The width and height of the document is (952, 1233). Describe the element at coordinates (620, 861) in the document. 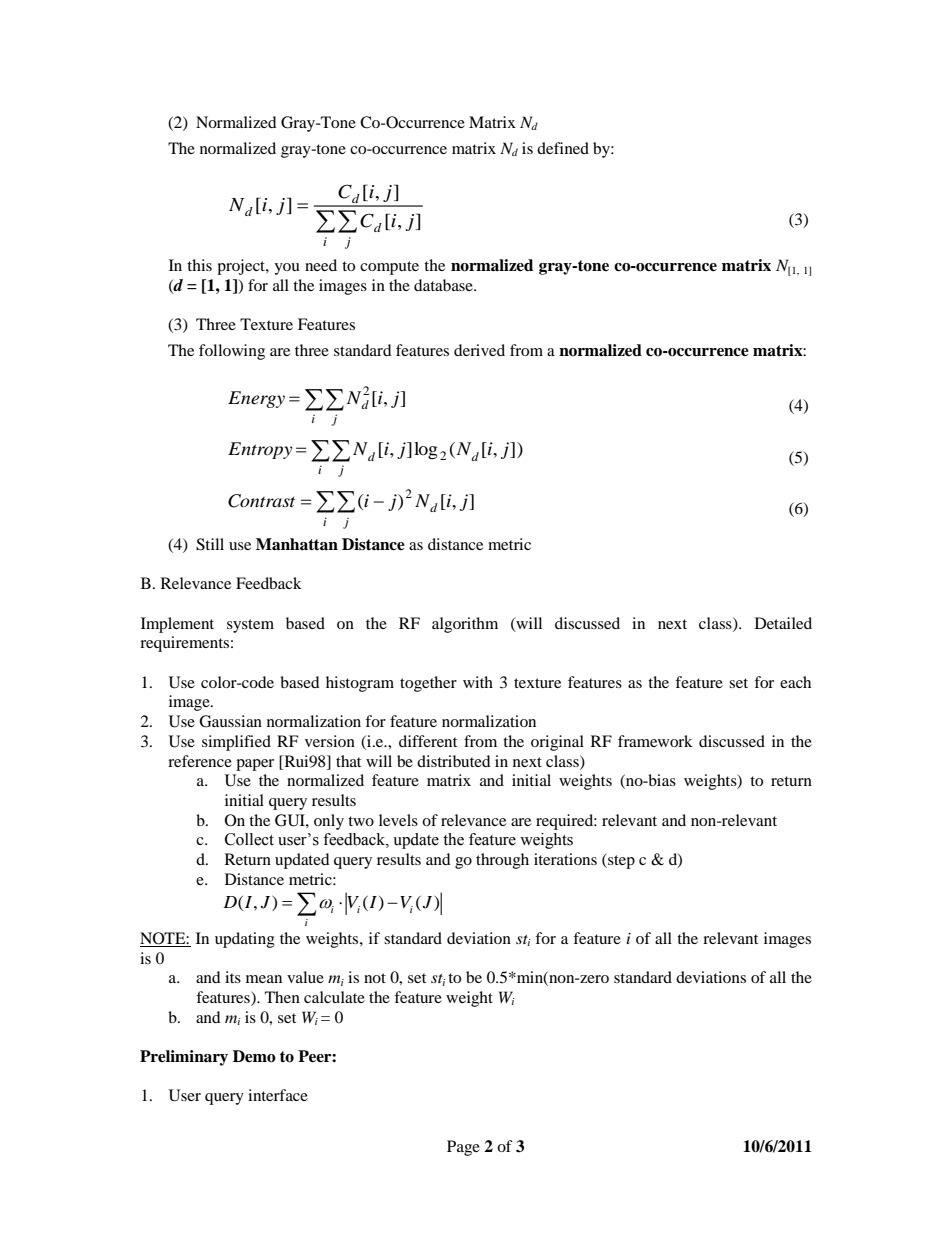

I see `step` at that location.
